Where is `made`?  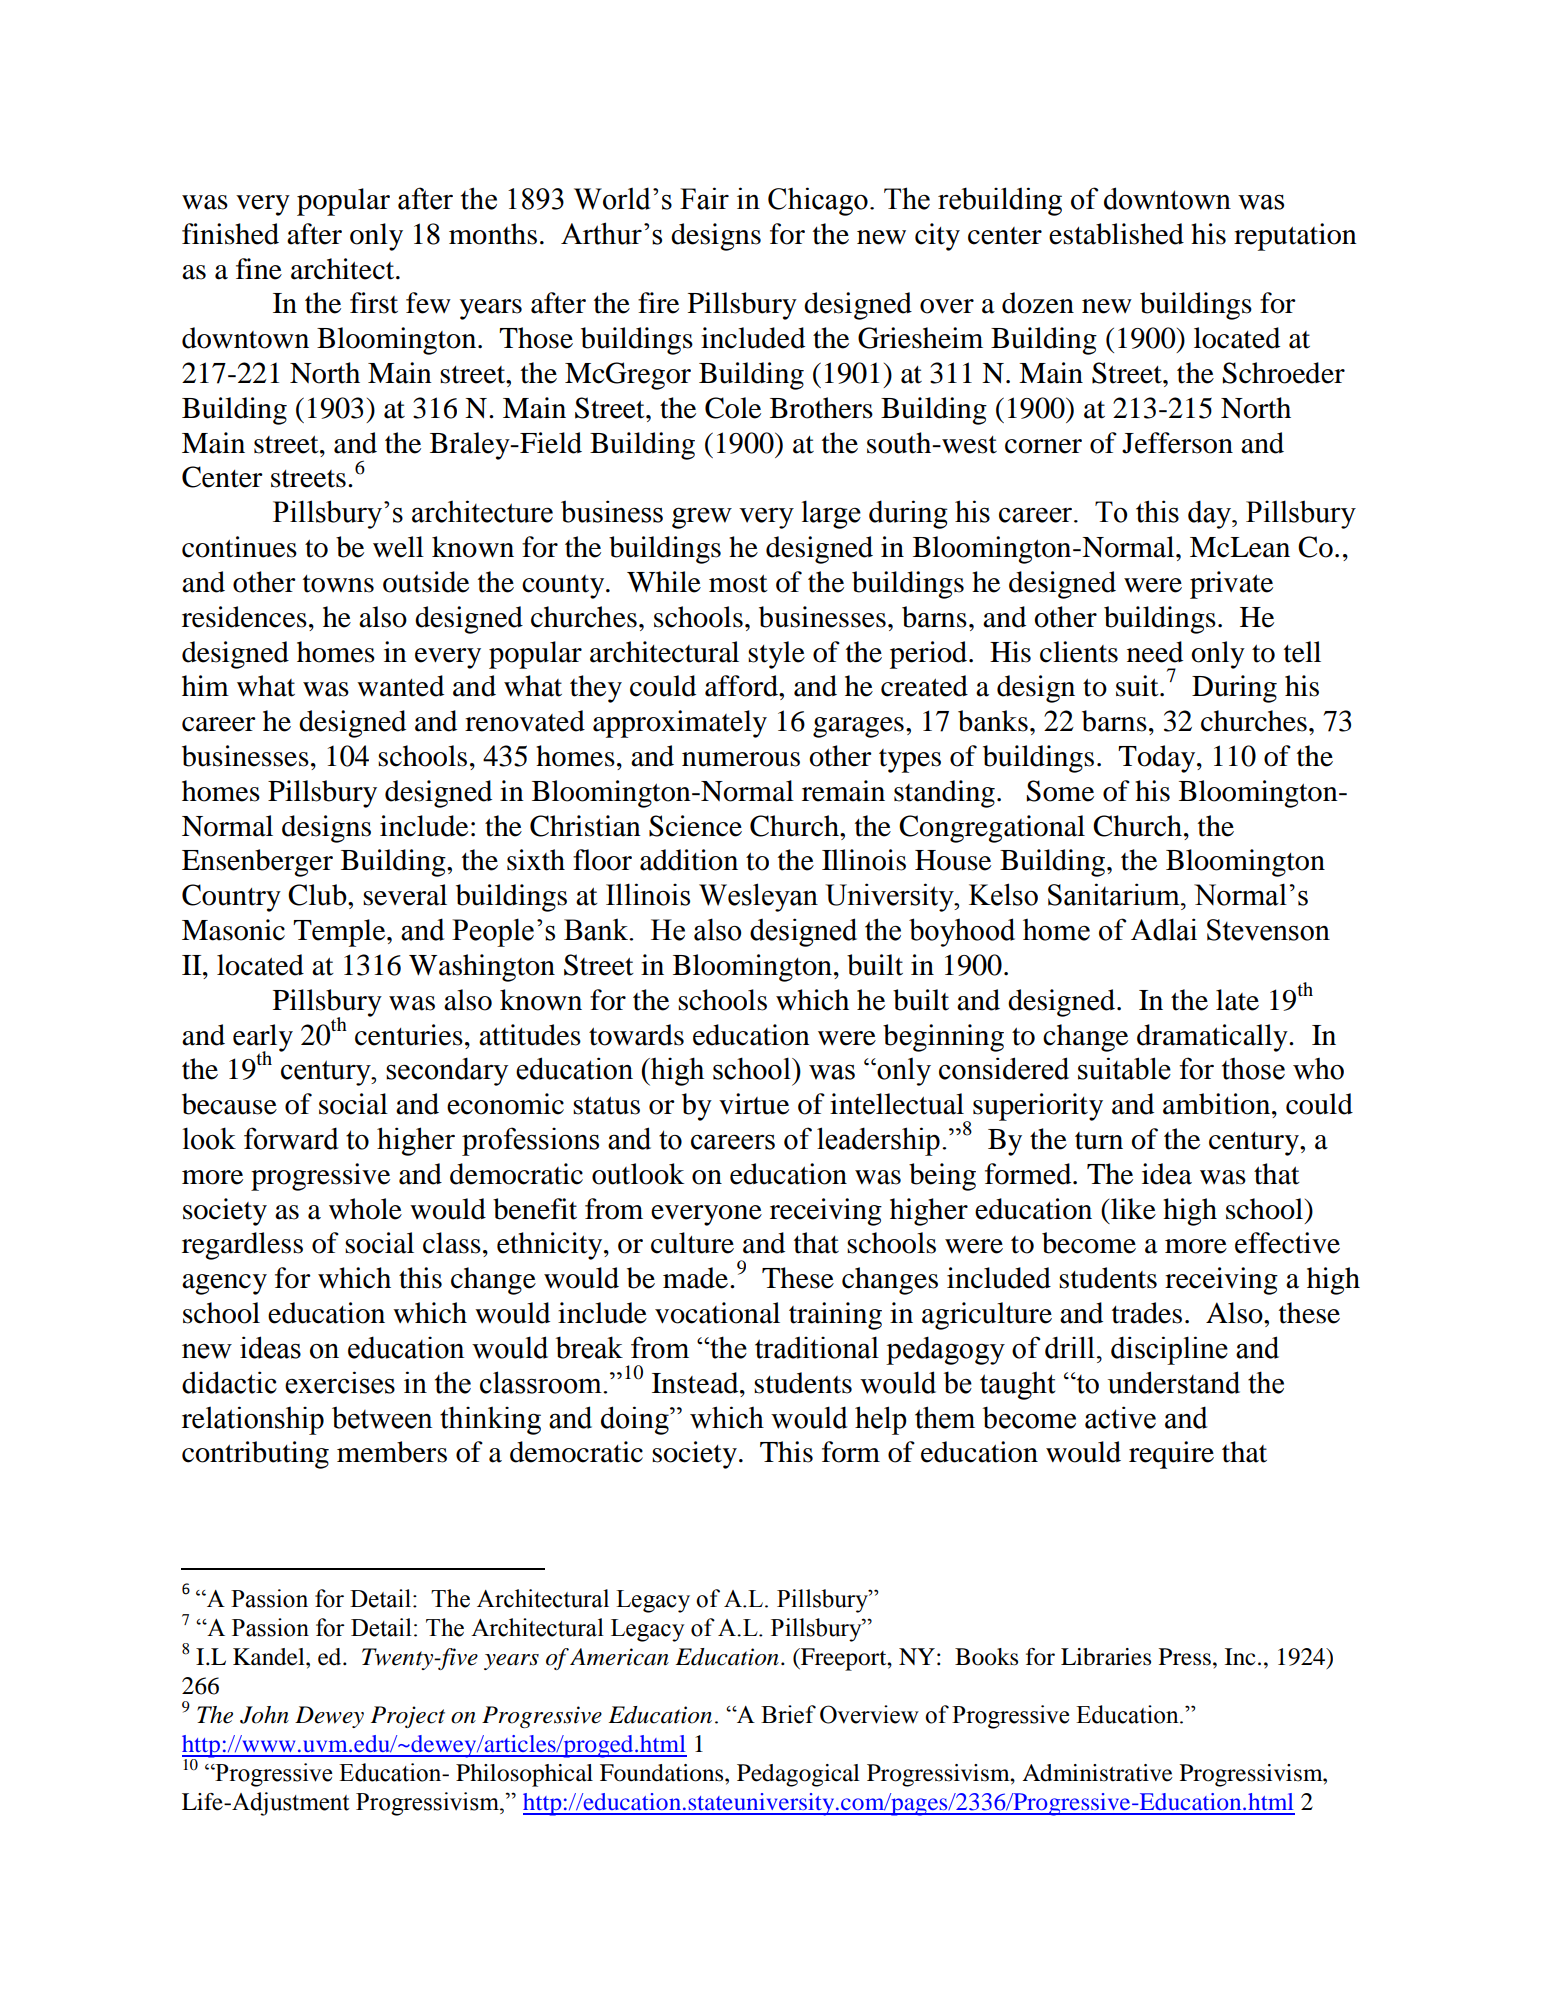
made is located at coordinates (697, 1278).
